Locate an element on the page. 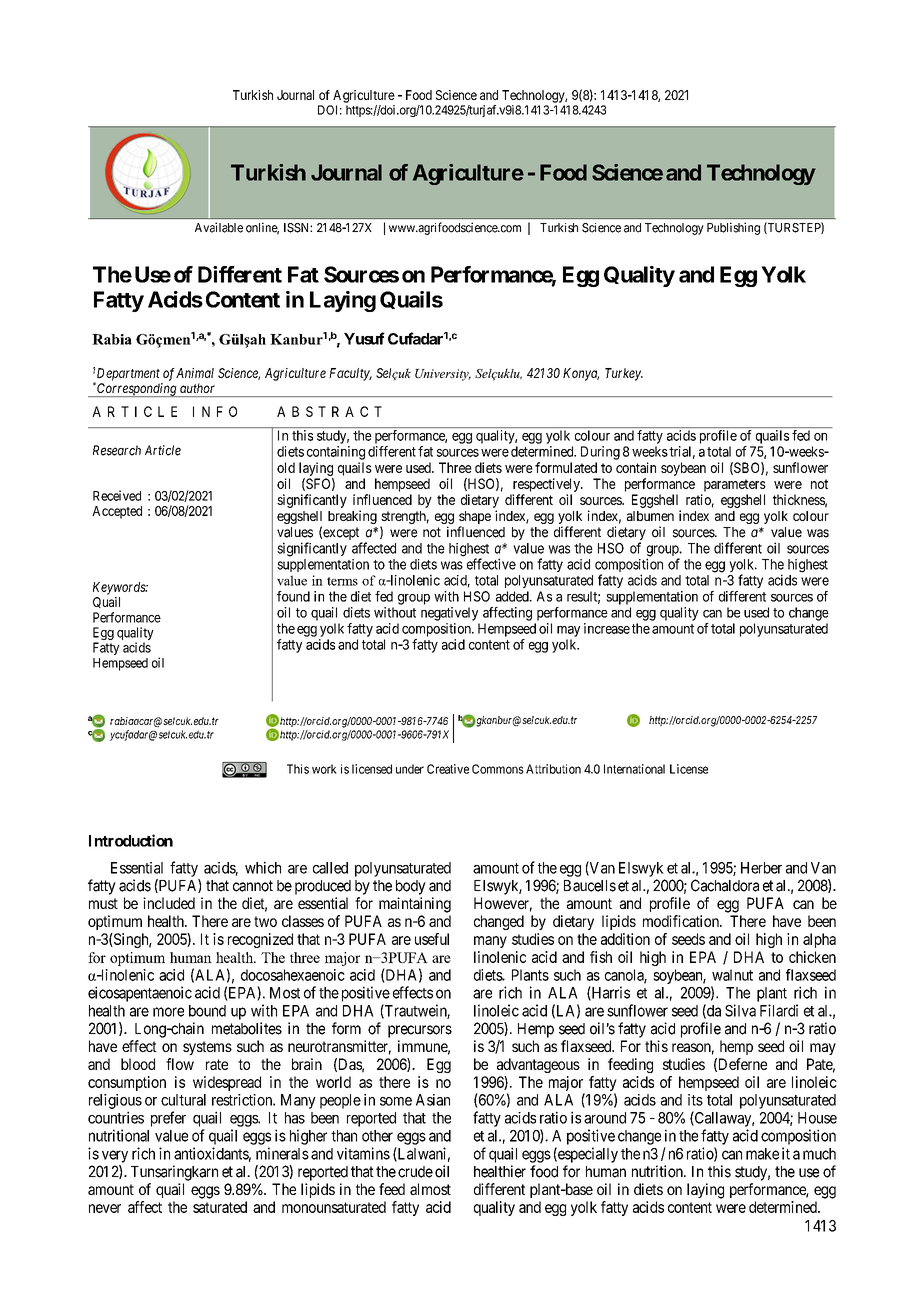 The width and height of the page is (924, 1308). shape is located at coordinates (475, 517).
